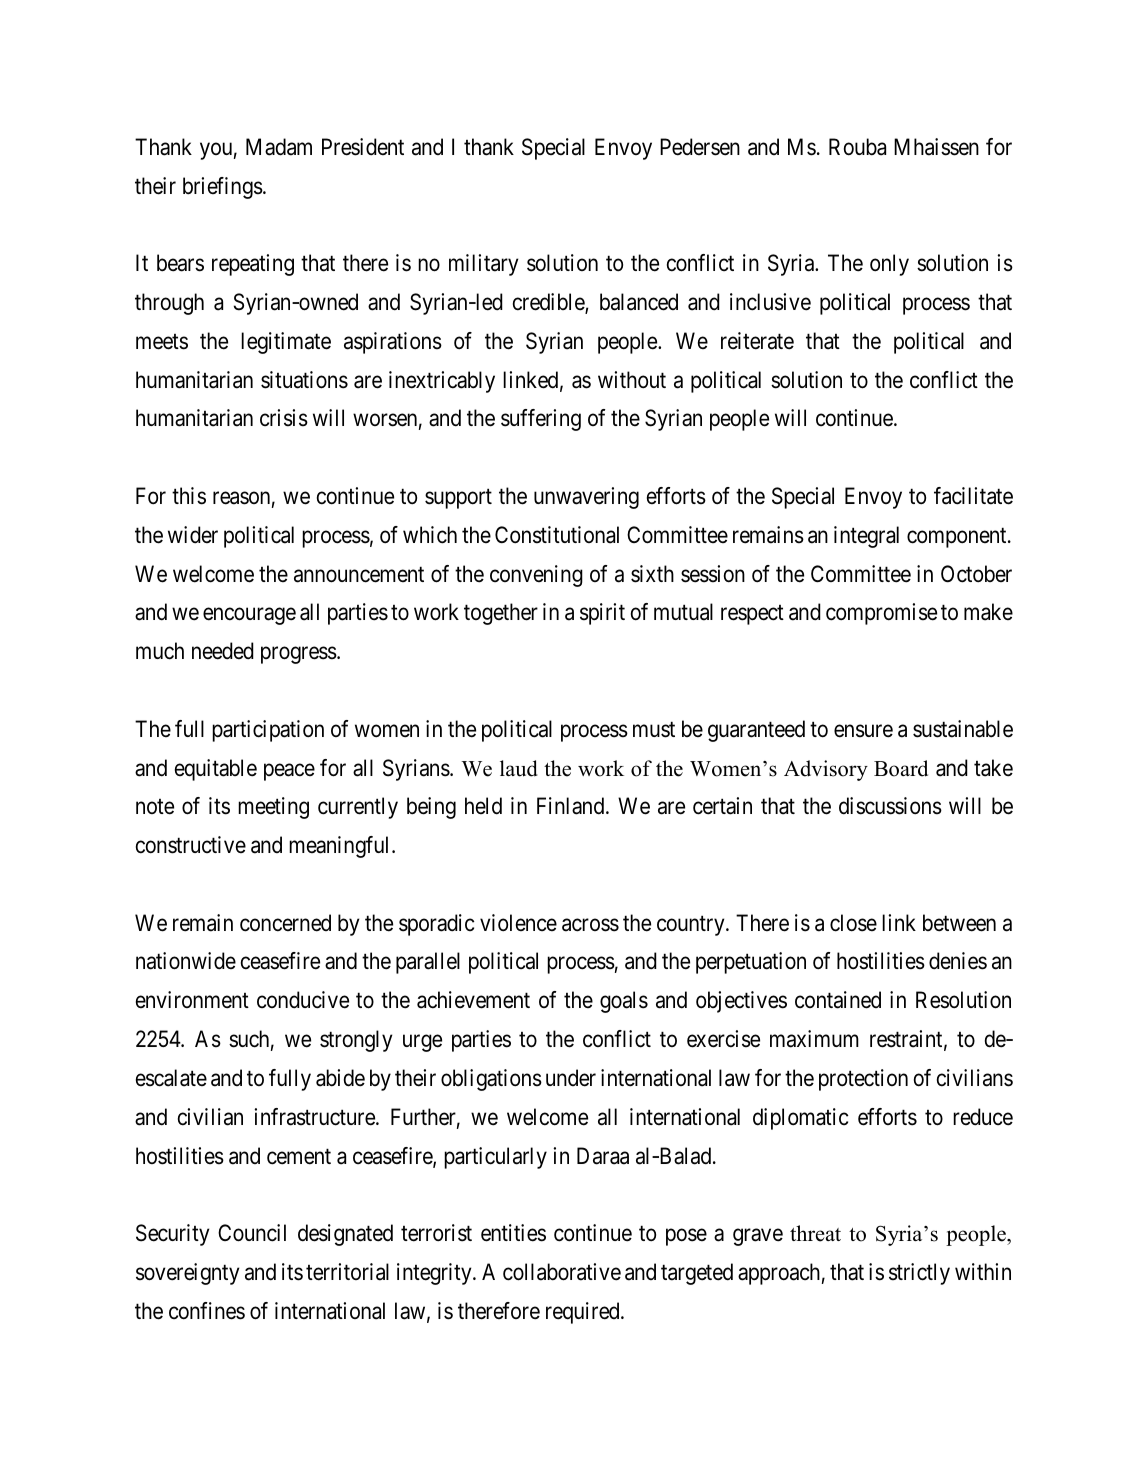 This screenshot has width=1147, height=1484. What do you see at coordinates (268, 731) in the screenshot?
I see `participation` at bounding box center [268, 731].
